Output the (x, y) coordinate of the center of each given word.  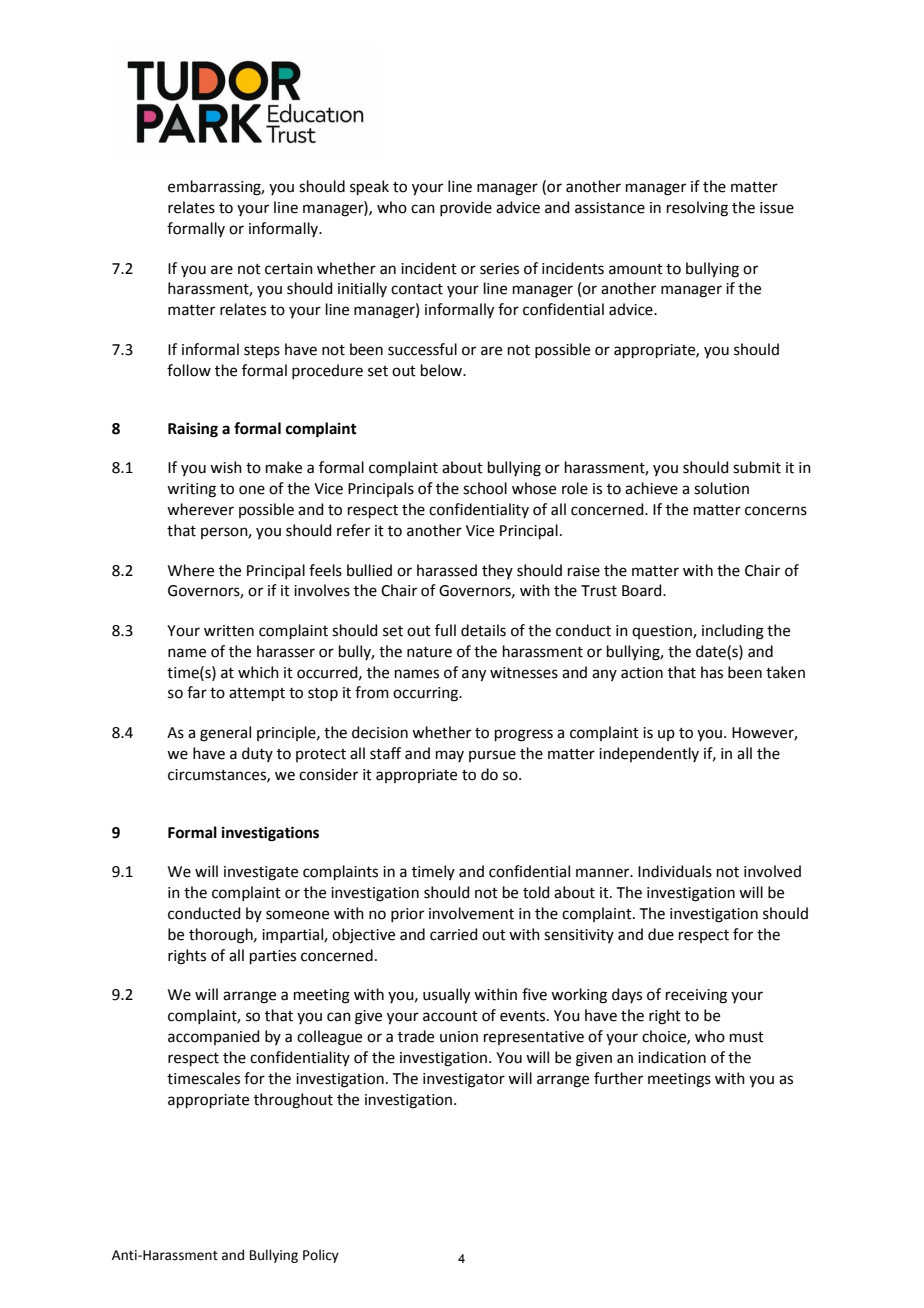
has (712, 672)
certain (289, 269)
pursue (492, 756)
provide (466, 208)
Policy (321, 1256)
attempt (257, 694)
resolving (697, 209)
